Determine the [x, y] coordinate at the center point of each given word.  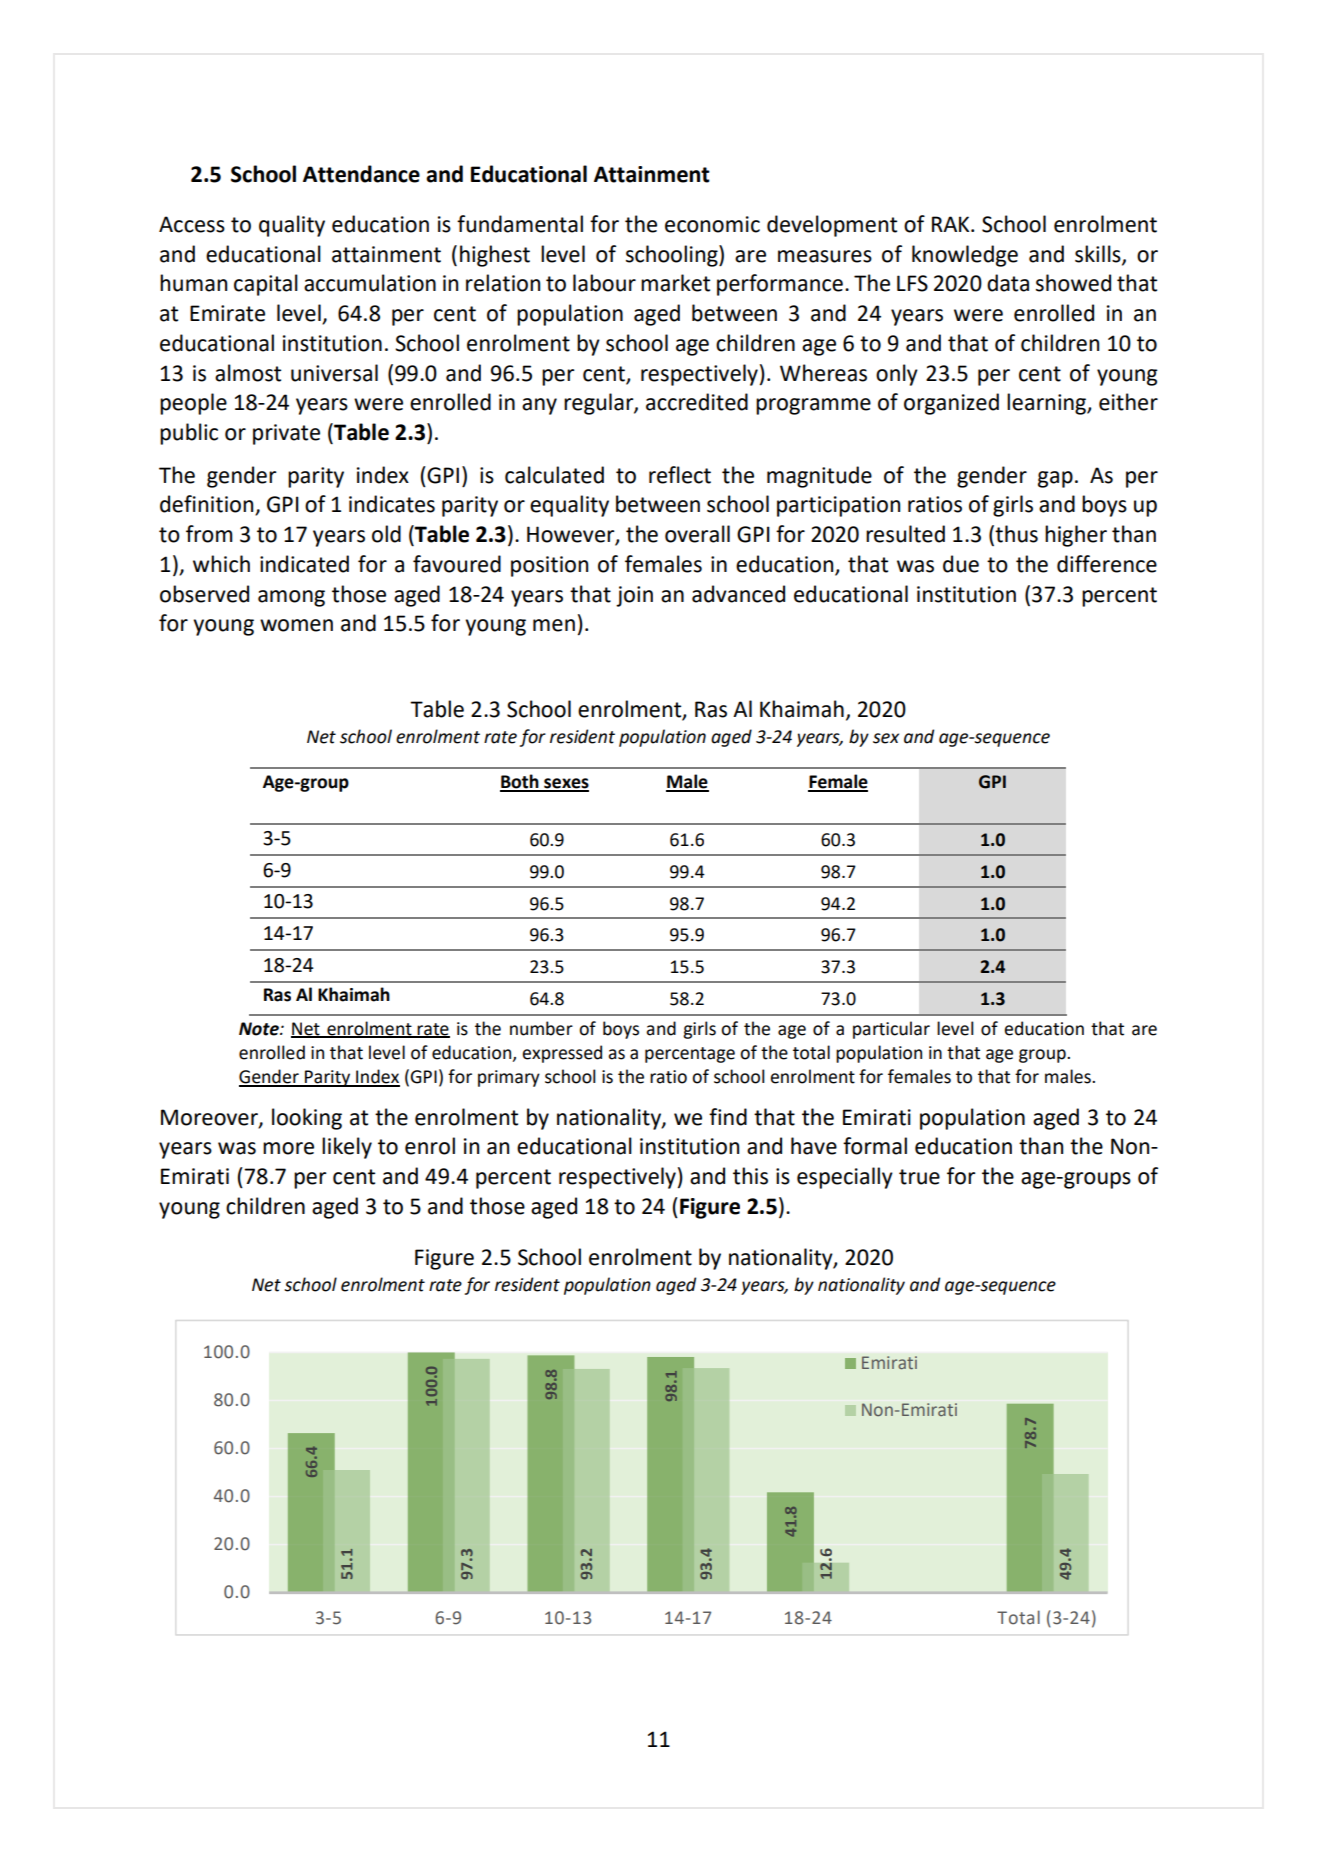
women [296, 625]
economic [712, 224]
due [961, 564]
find [728, 1117]
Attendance [361, 174]
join [634, 596]
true [919, 1177]
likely [347, 1148]
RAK [952, 224]
